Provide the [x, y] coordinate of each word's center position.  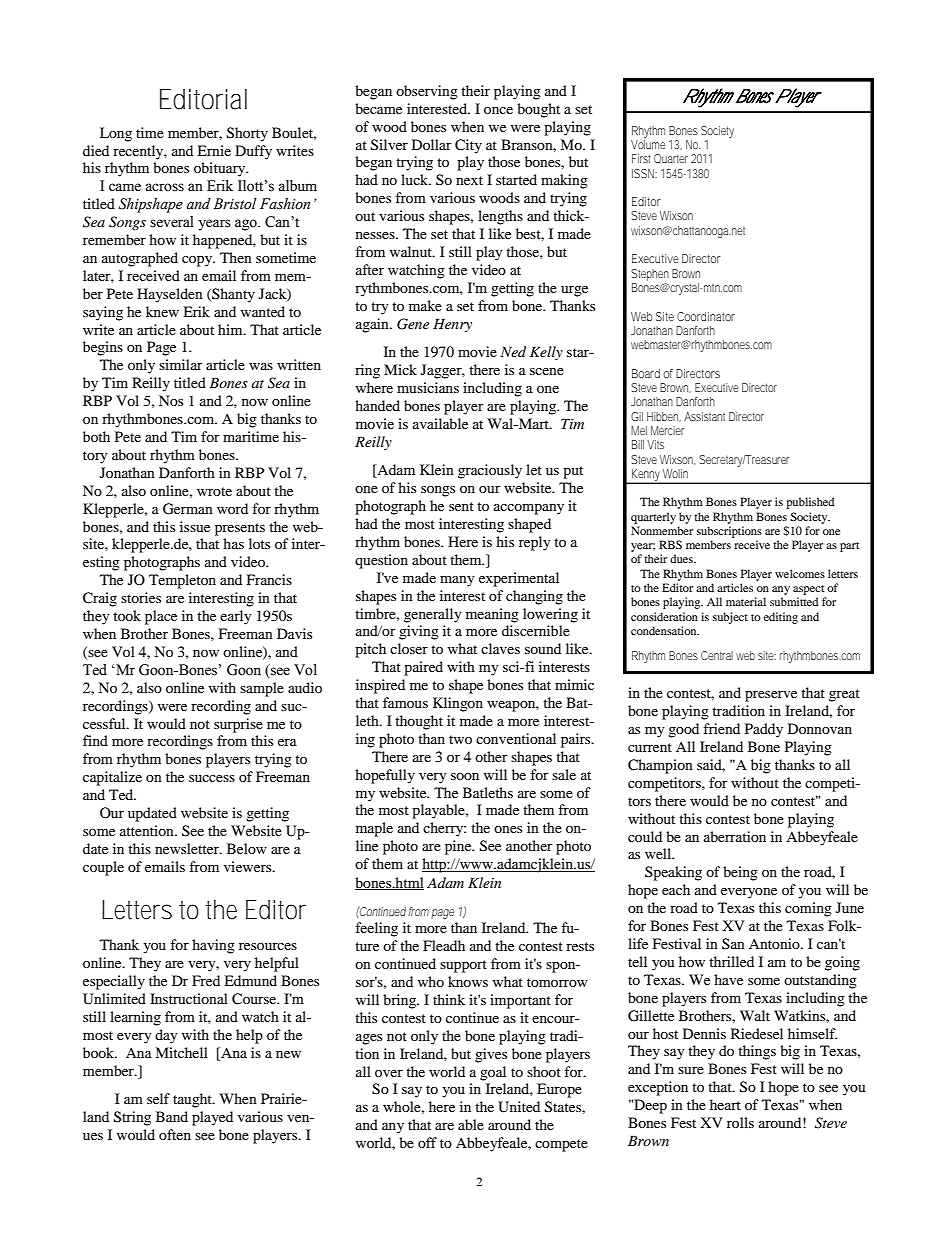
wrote [214, 491]
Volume [648, 144]
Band [172, 1116]
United [519, 1107]
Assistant [704, 416]
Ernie [214, 150]
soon [465, 776]
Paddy [764, 730]
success [212, 778]
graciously [490, 471]
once [498, 110]
